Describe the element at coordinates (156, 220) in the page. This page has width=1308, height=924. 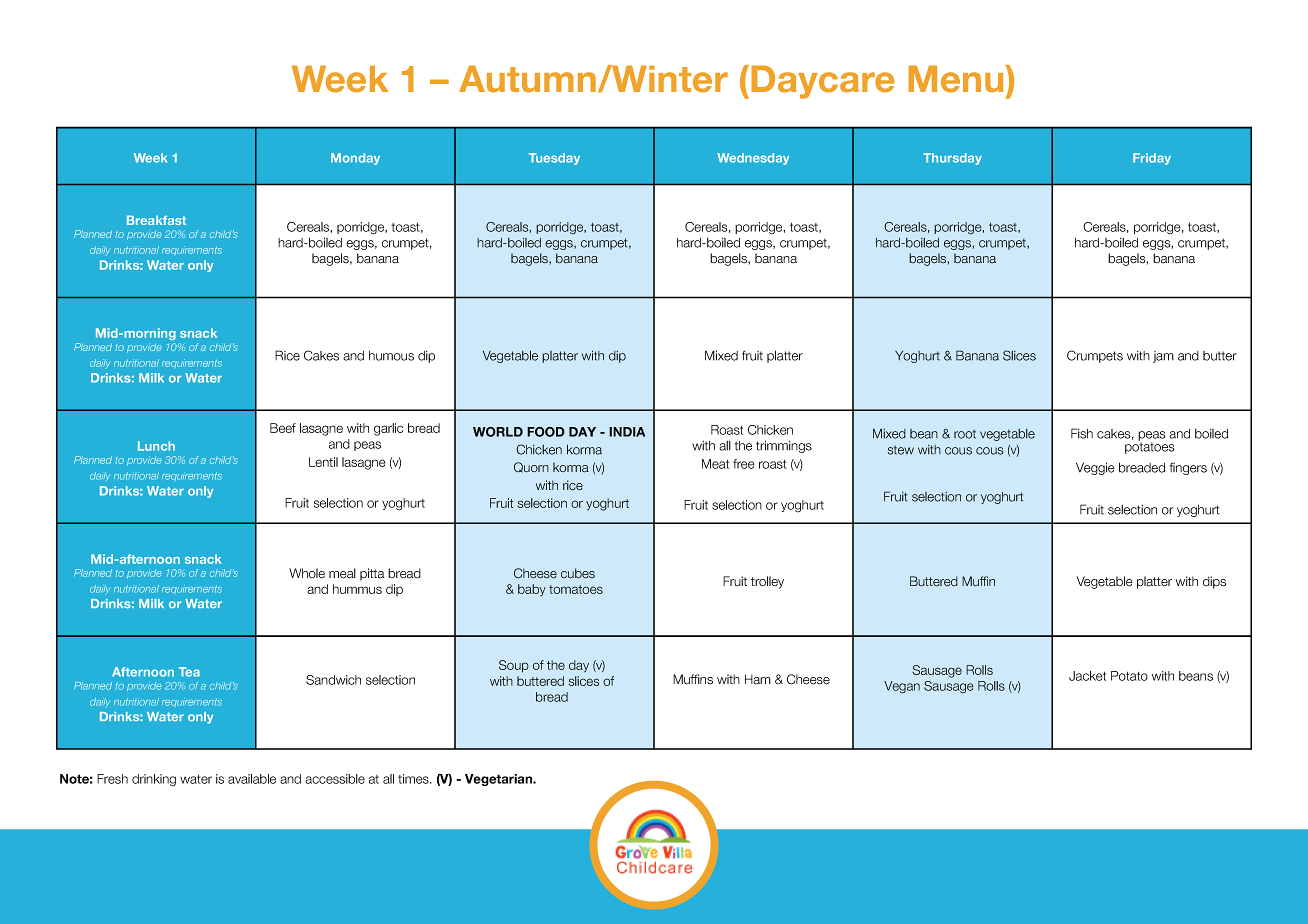
I see `Breakfast` at that location.
